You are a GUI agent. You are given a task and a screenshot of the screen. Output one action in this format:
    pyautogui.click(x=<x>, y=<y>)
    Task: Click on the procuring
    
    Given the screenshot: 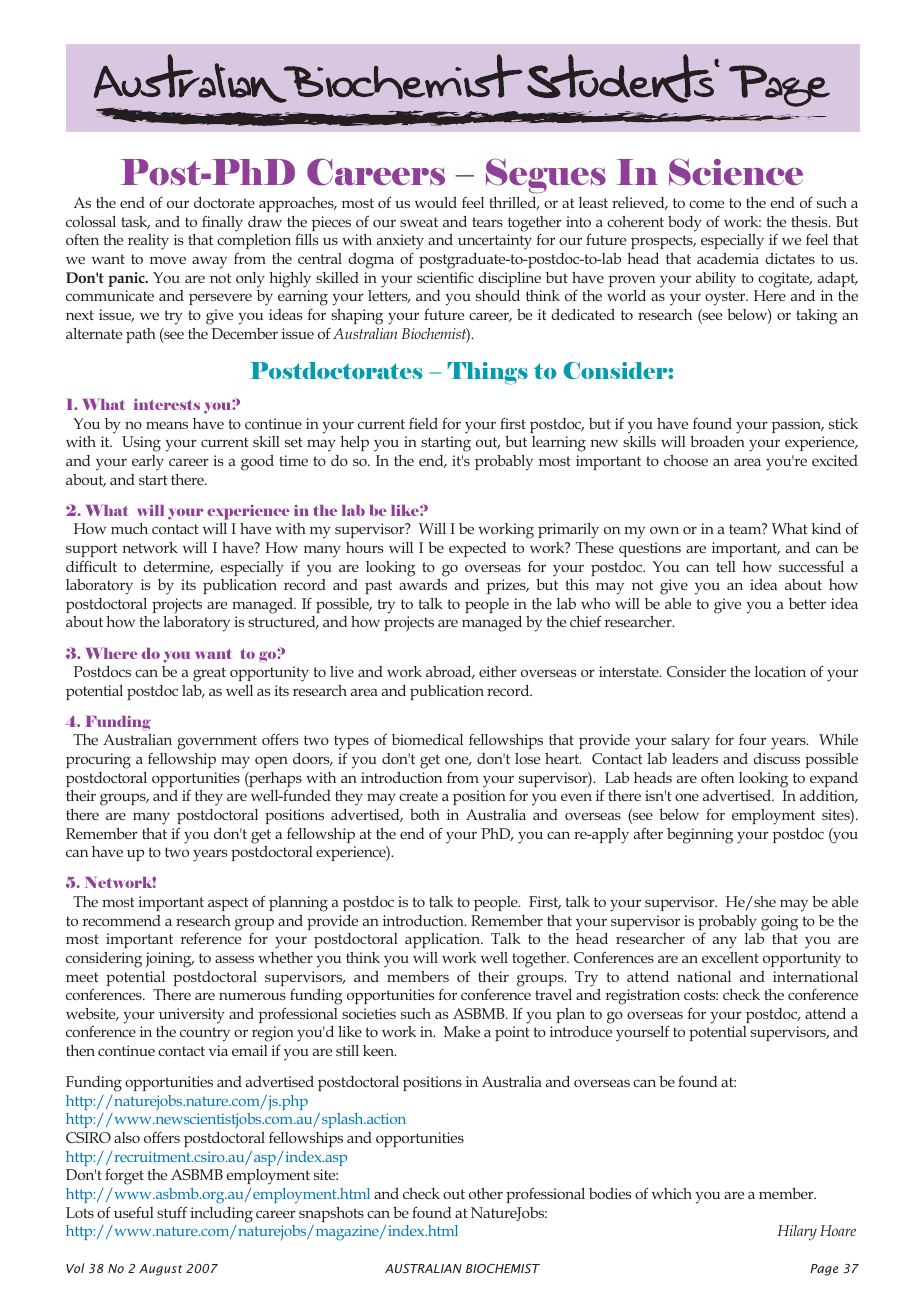 What is the action you would take?
    pyautogui.click(x=98, y=761)
